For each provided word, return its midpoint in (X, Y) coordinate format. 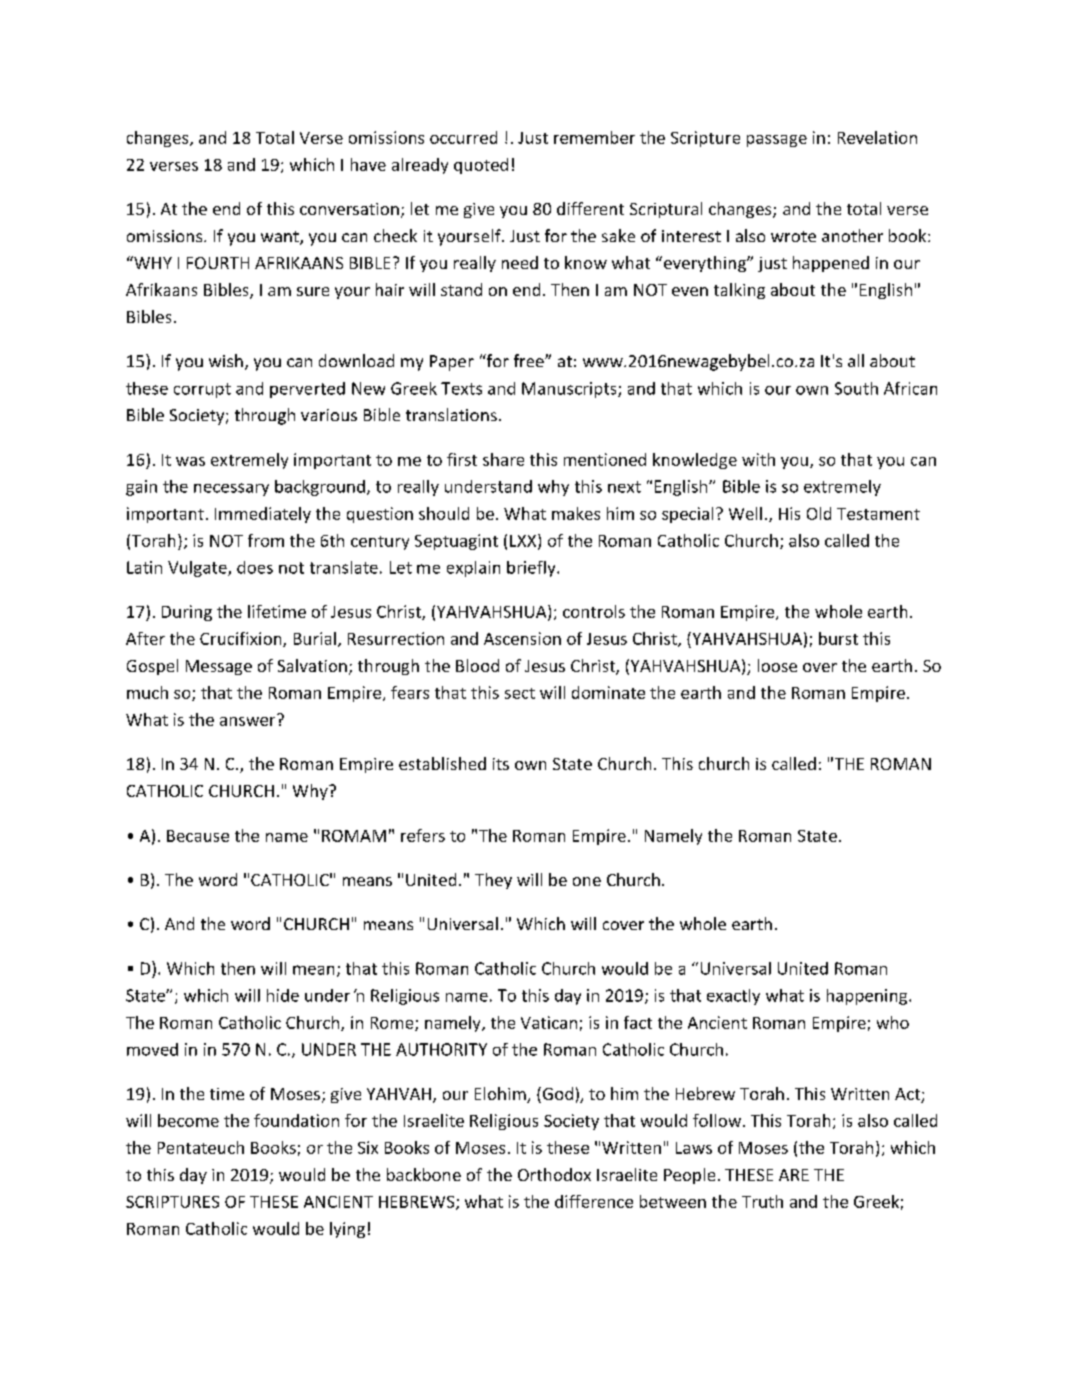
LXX (524, 541)
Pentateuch (201, 1147)
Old (819, 513)
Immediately (263, 515)
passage (777, 141)
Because (198, 836)
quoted (481, 166)
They (493, 881)
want (281, 238)
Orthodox (554, 1174)
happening (868, 997)
